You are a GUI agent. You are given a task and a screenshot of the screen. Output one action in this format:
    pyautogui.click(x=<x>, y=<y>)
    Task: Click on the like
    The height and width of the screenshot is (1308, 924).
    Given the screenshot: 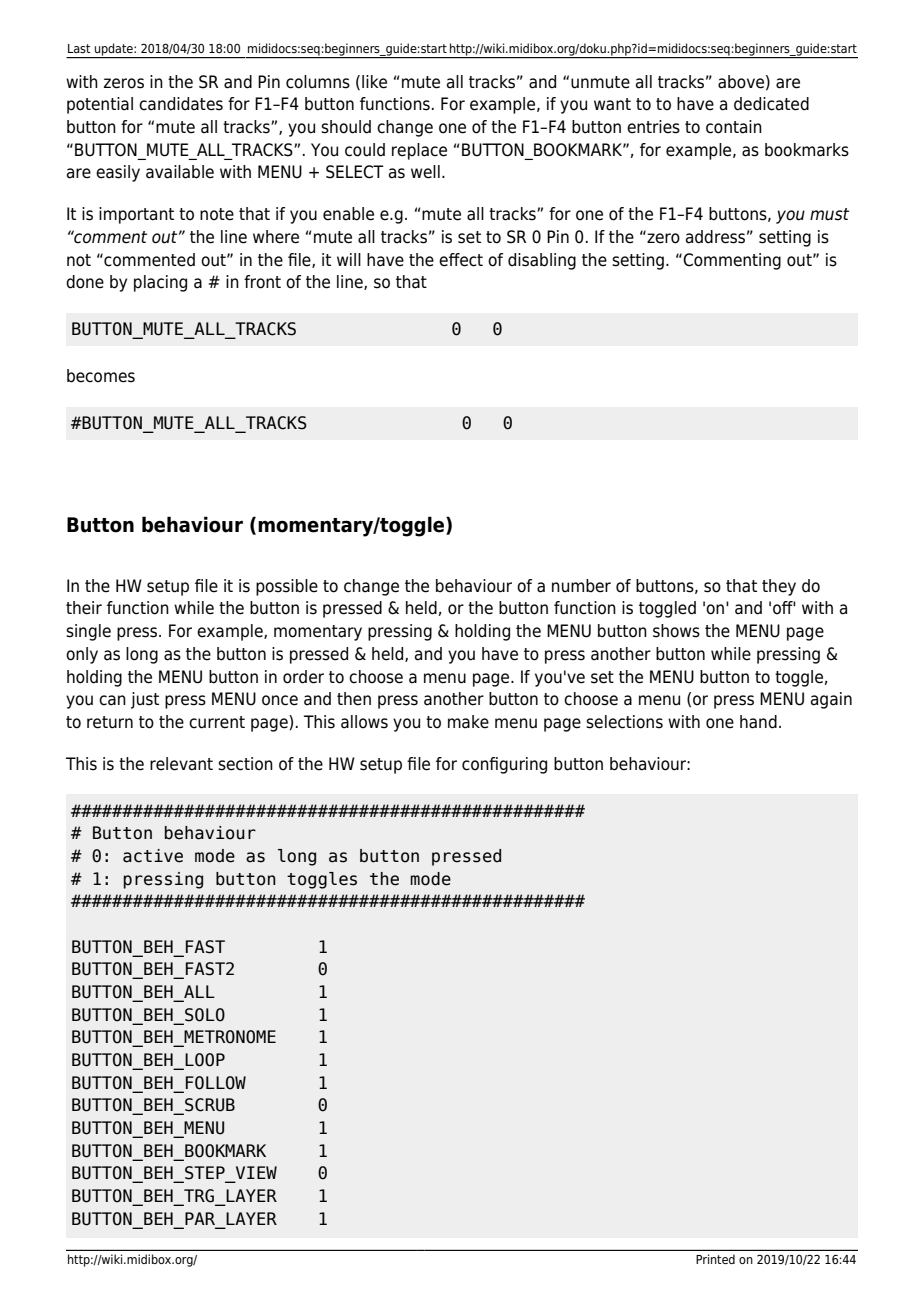 What is the action you would take?
    pyautogui.click(x=374, y=82)
